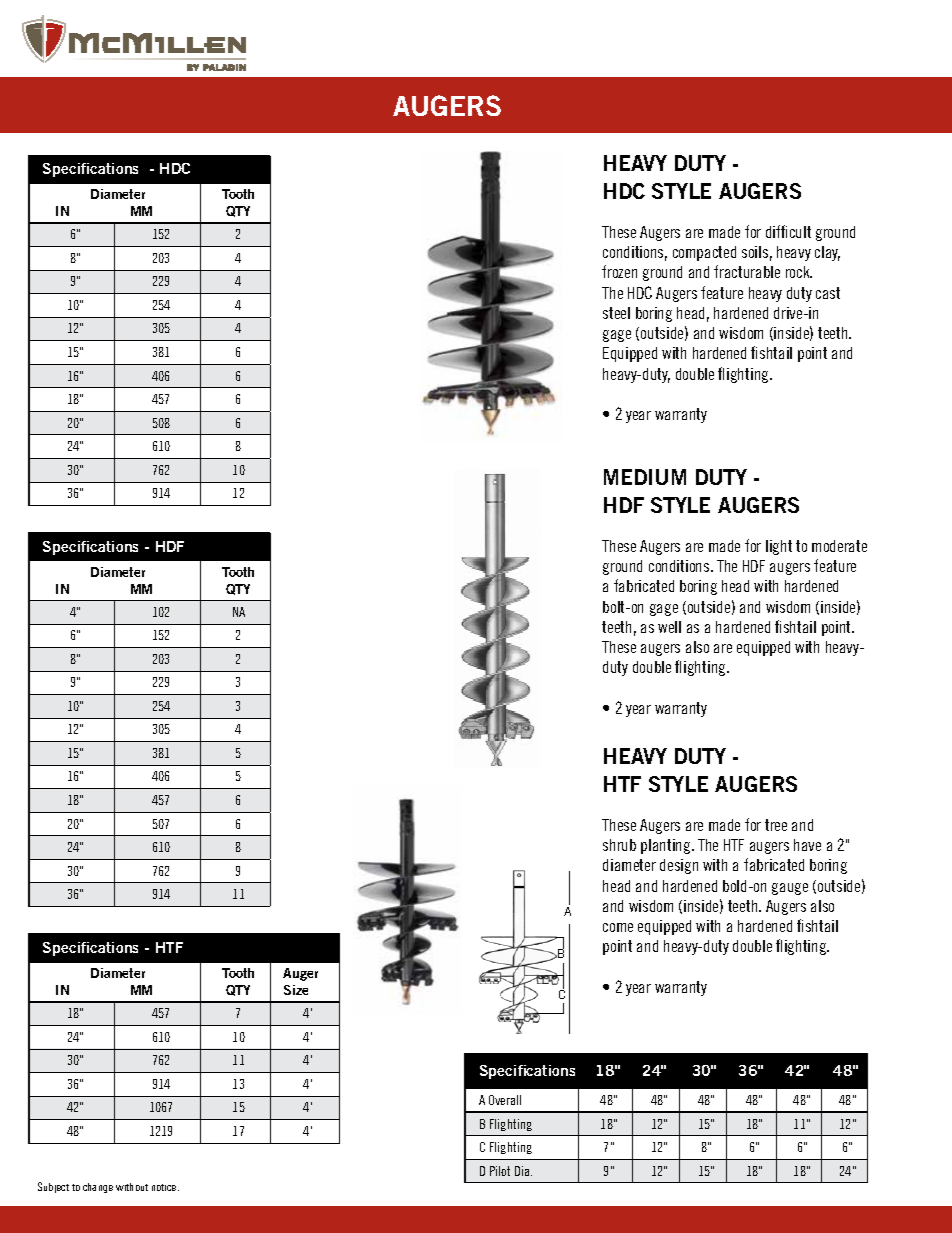 This screenshot has width=952, height=1233. What do you see at coordinates (645, 477) in the screenshot?
I see `MEDIUM` at bounding box center [645, 477].
